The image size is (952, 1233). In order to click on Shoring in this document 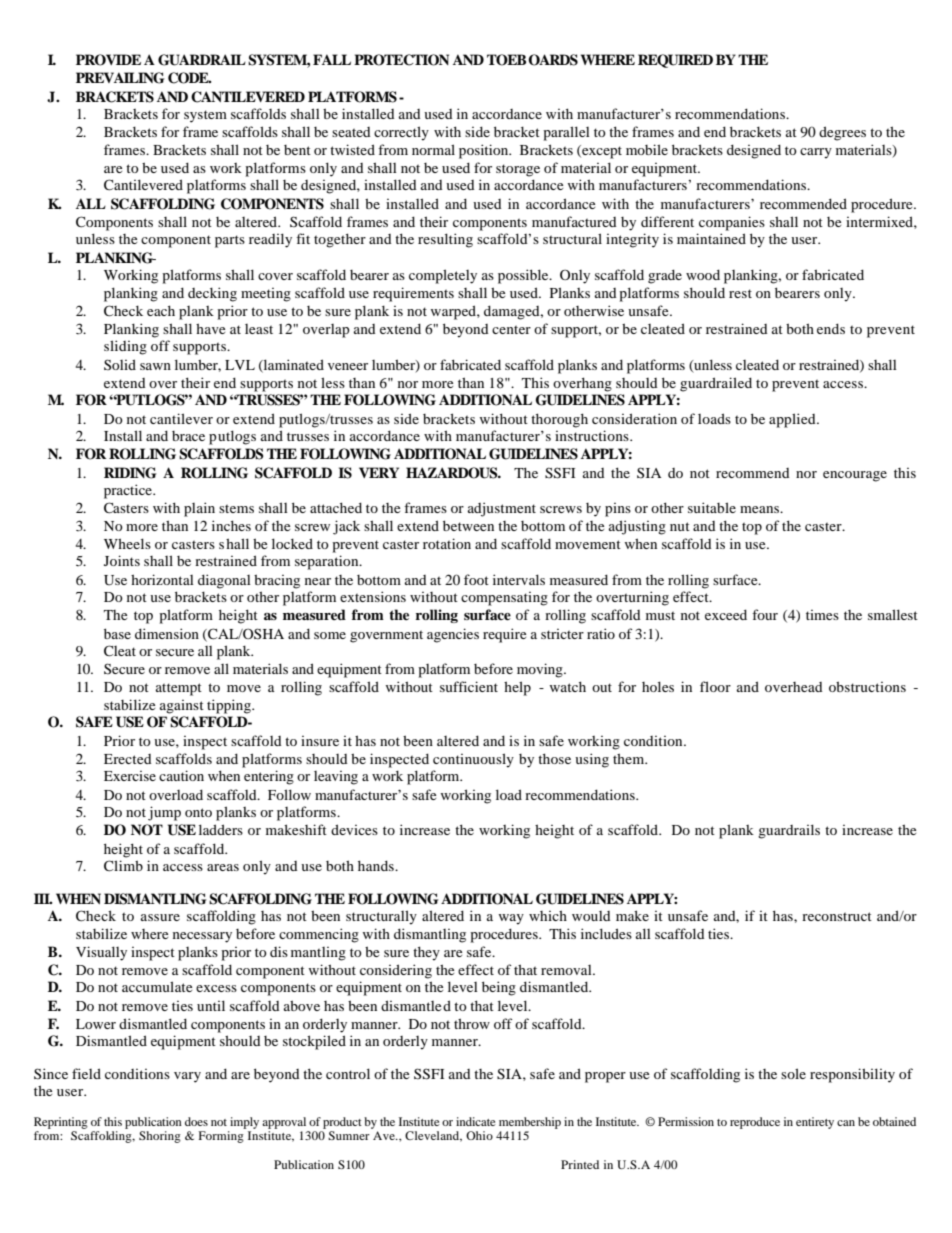, I will do `click(160, 1137)`.
